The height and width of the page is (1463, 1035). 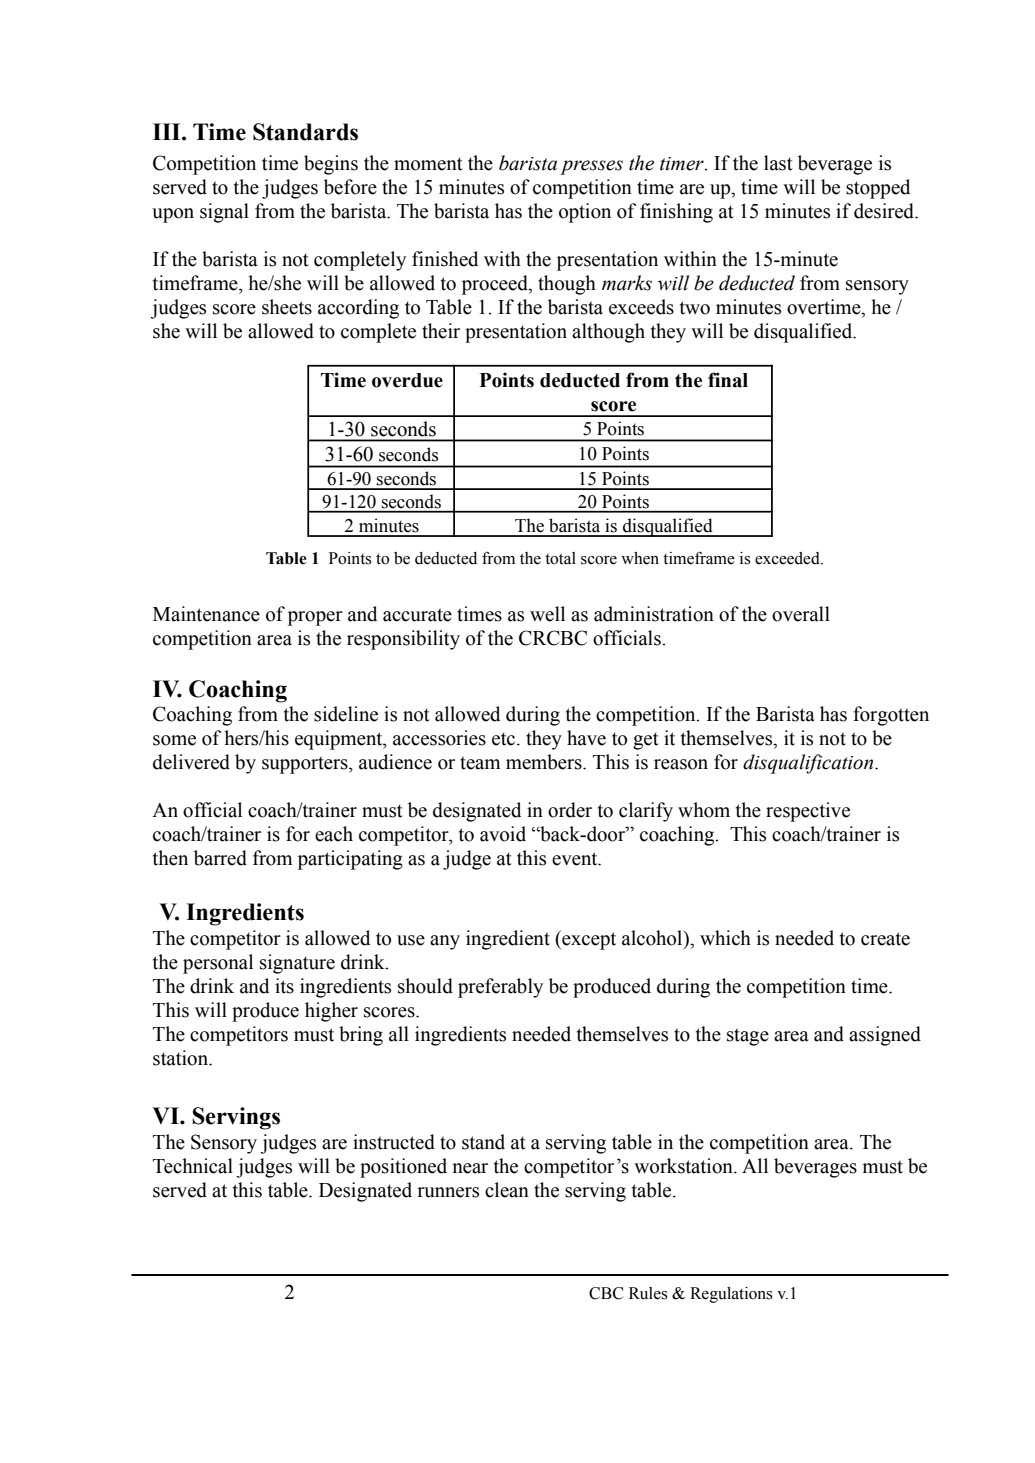 I want to click on stage, so click(x=748, y=1037).
